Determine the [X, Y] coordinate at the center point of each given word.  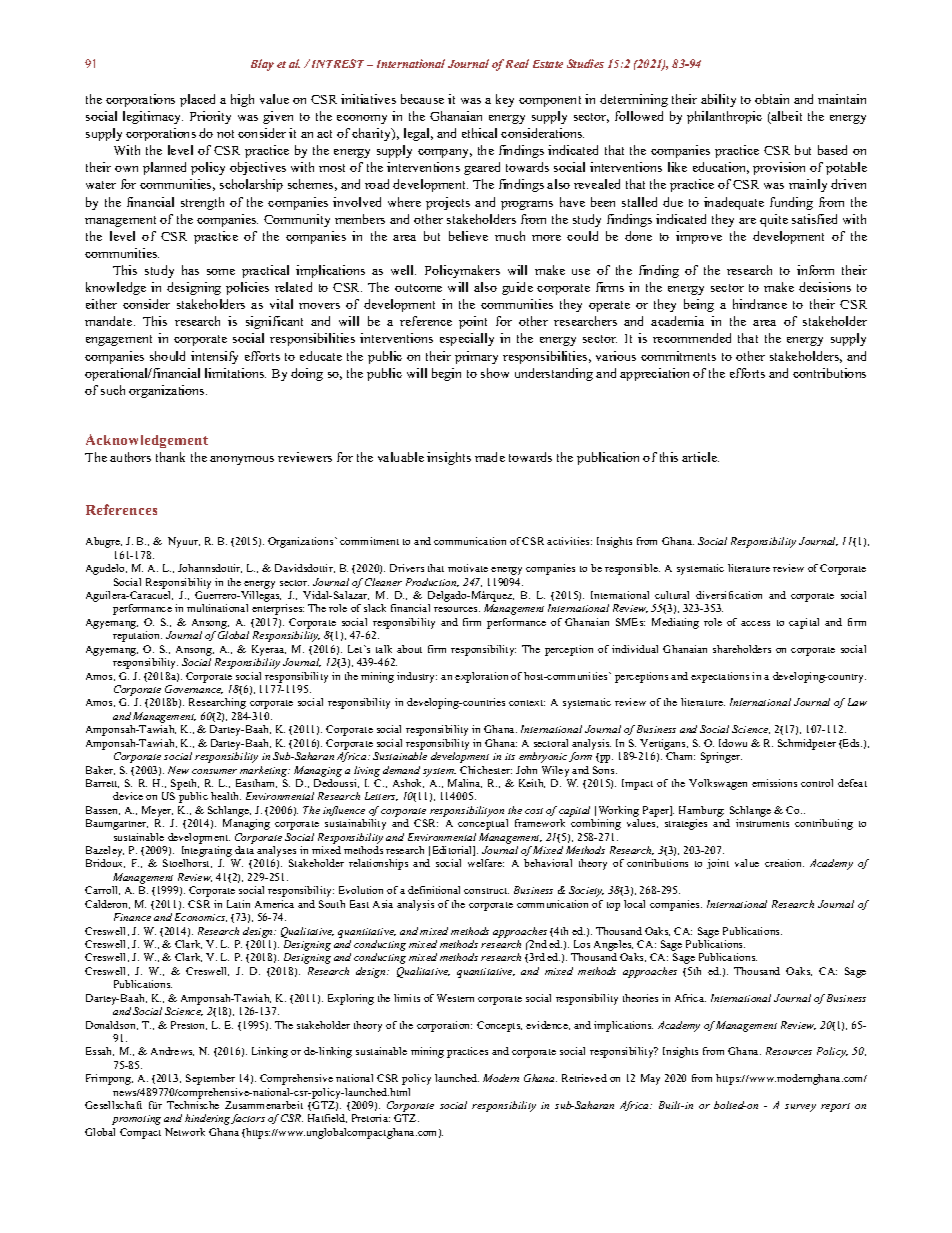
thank [170, 457]
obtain [772, 99]
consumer [214, 771]
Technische [193, 1105]
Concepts [499, 1026]
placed [197, 100]
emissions [774, 783]
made [490, 457]
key [505, 100]
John [526, 770]
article [700, 457]
